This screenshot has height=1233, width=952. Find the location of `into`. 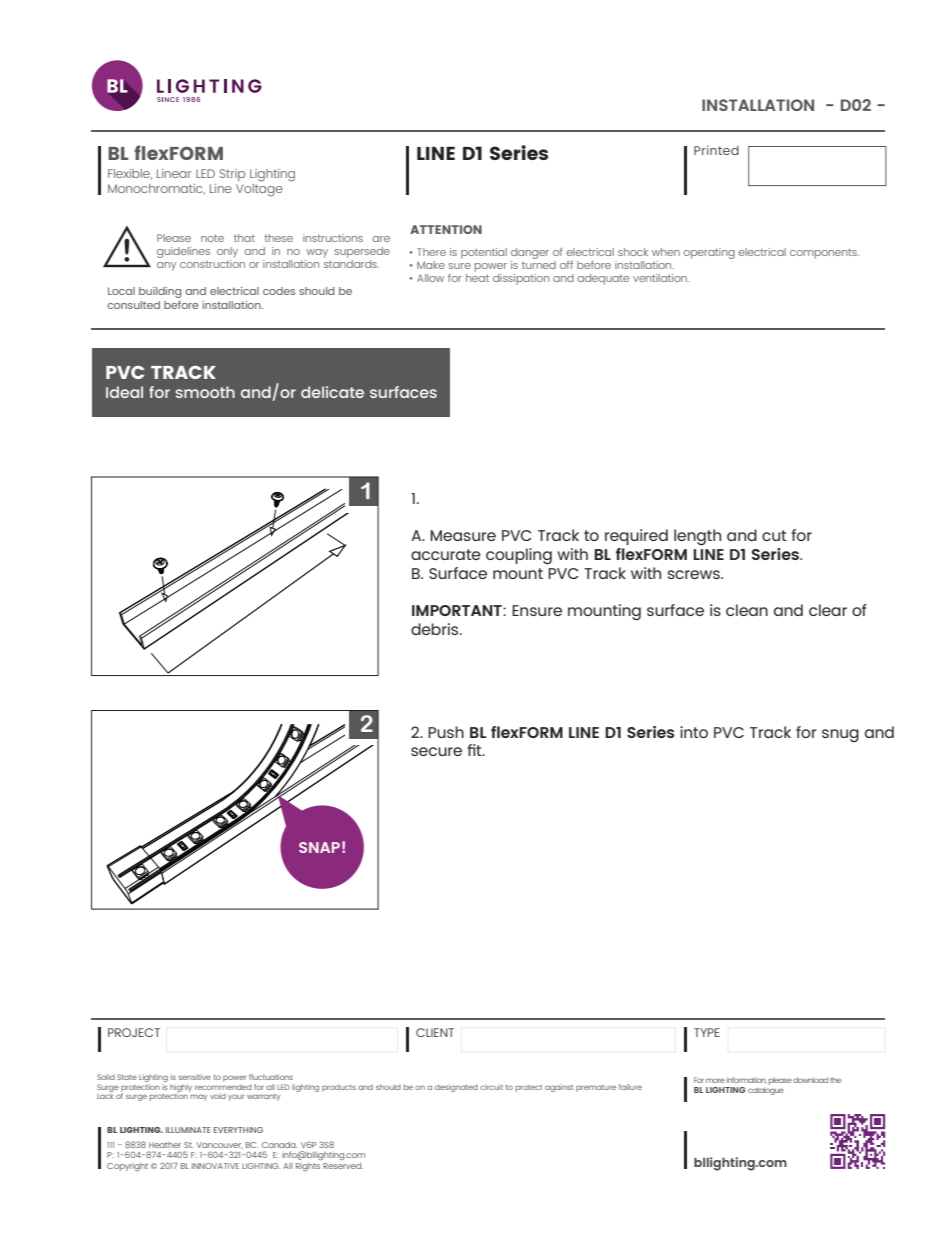

into is located at coordinates (694, 732).
